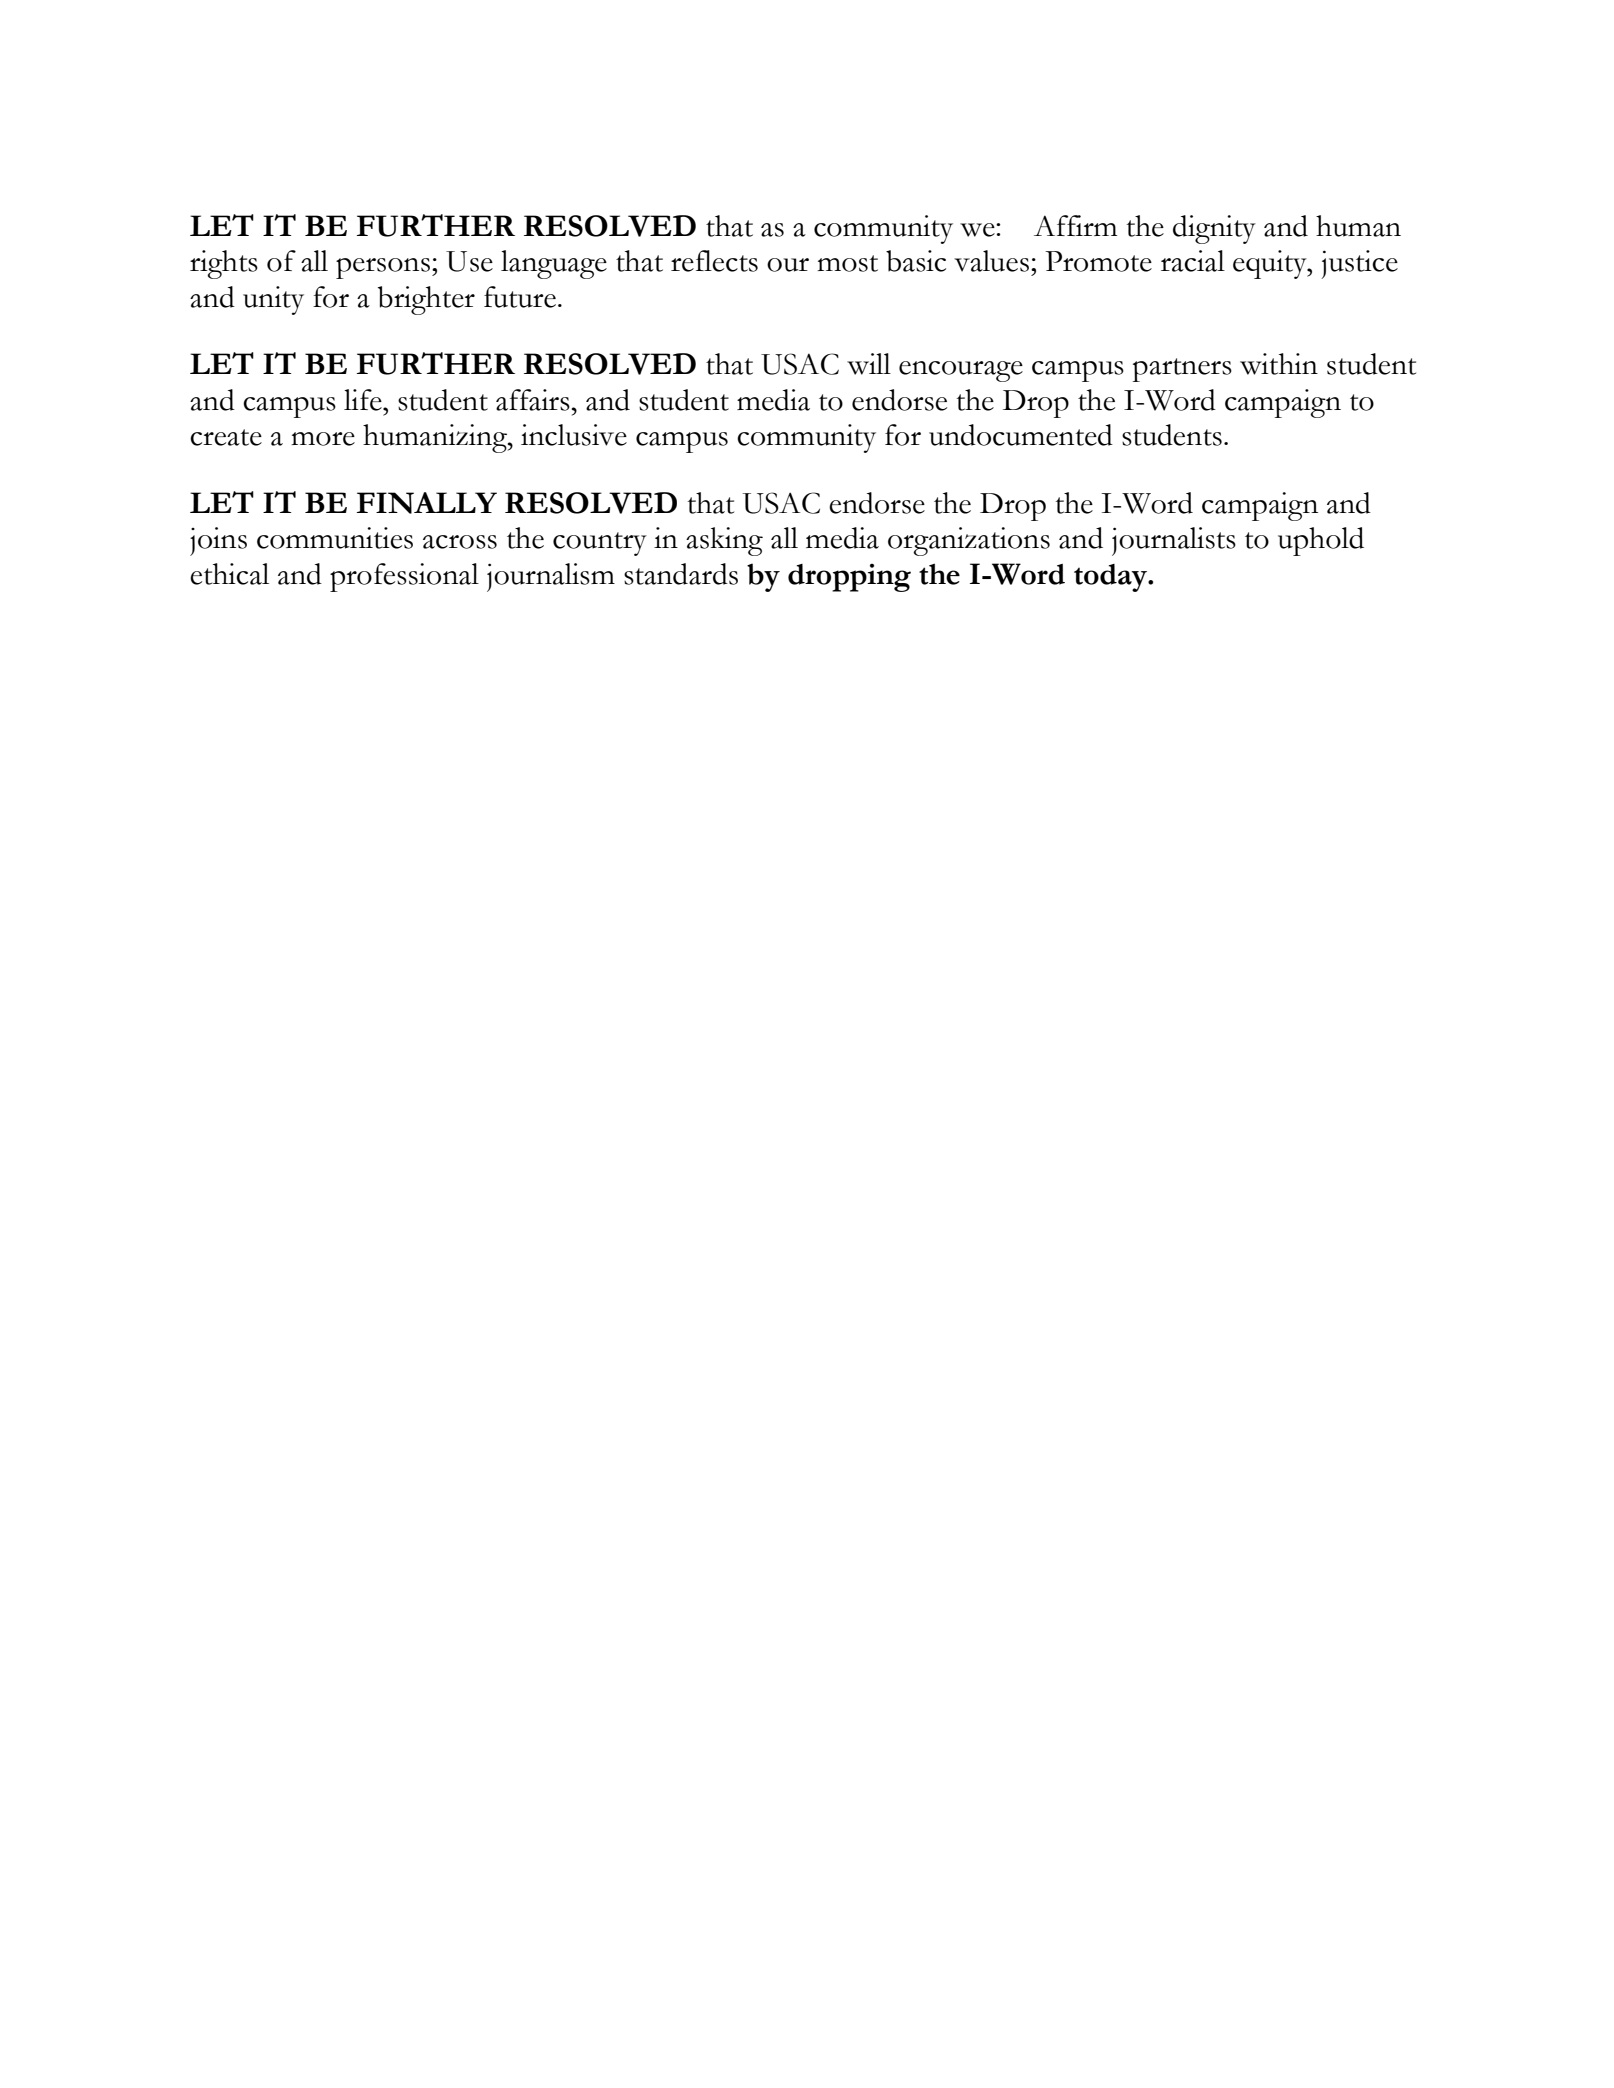  Describe the element at coordinates (714, 261) in the page. I see `reflects` at that location.
